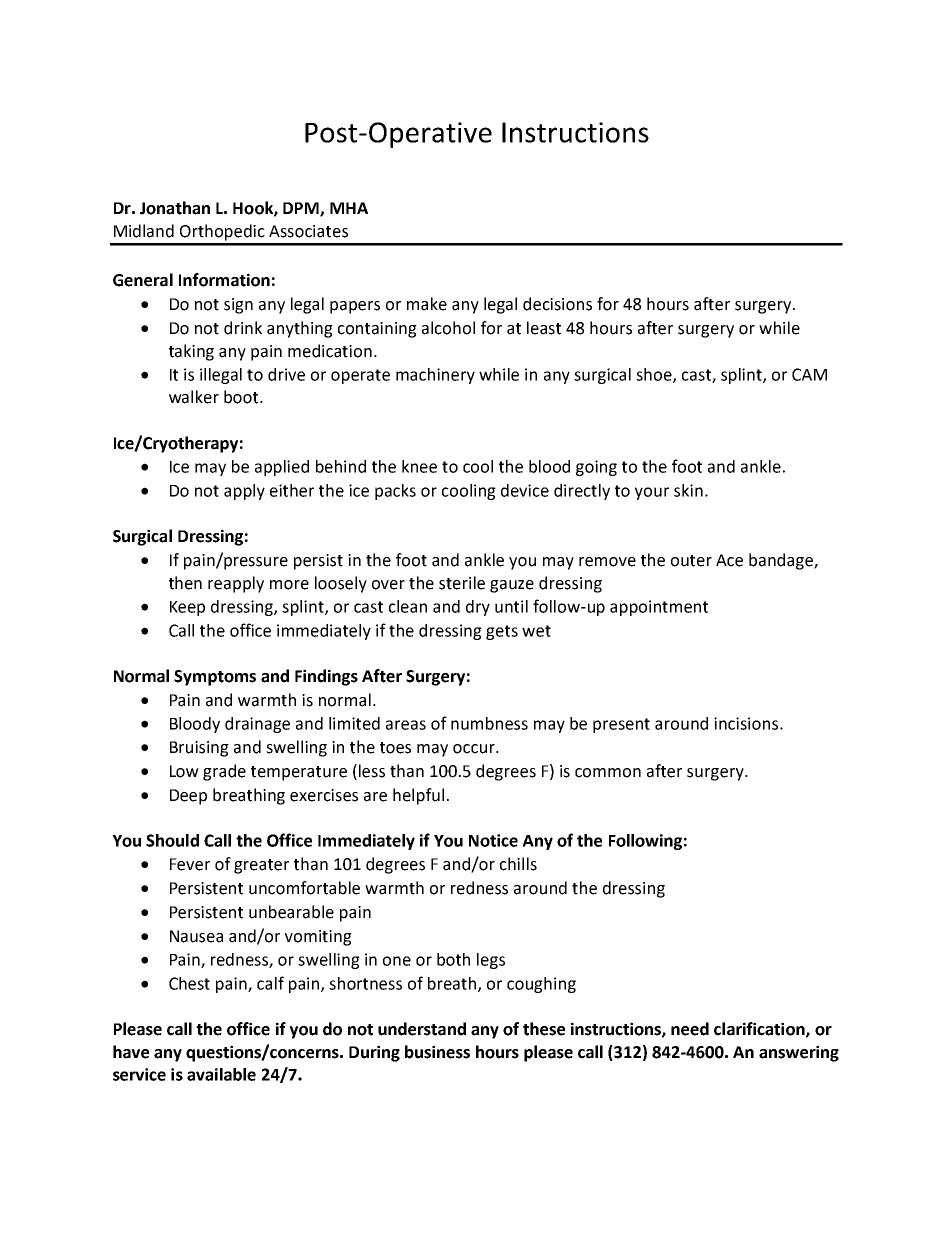 This document has height=1233, width=952. What do you see at coordinates (502, 632) in the document?
I see `gets` at bounding box center [502, 632].
